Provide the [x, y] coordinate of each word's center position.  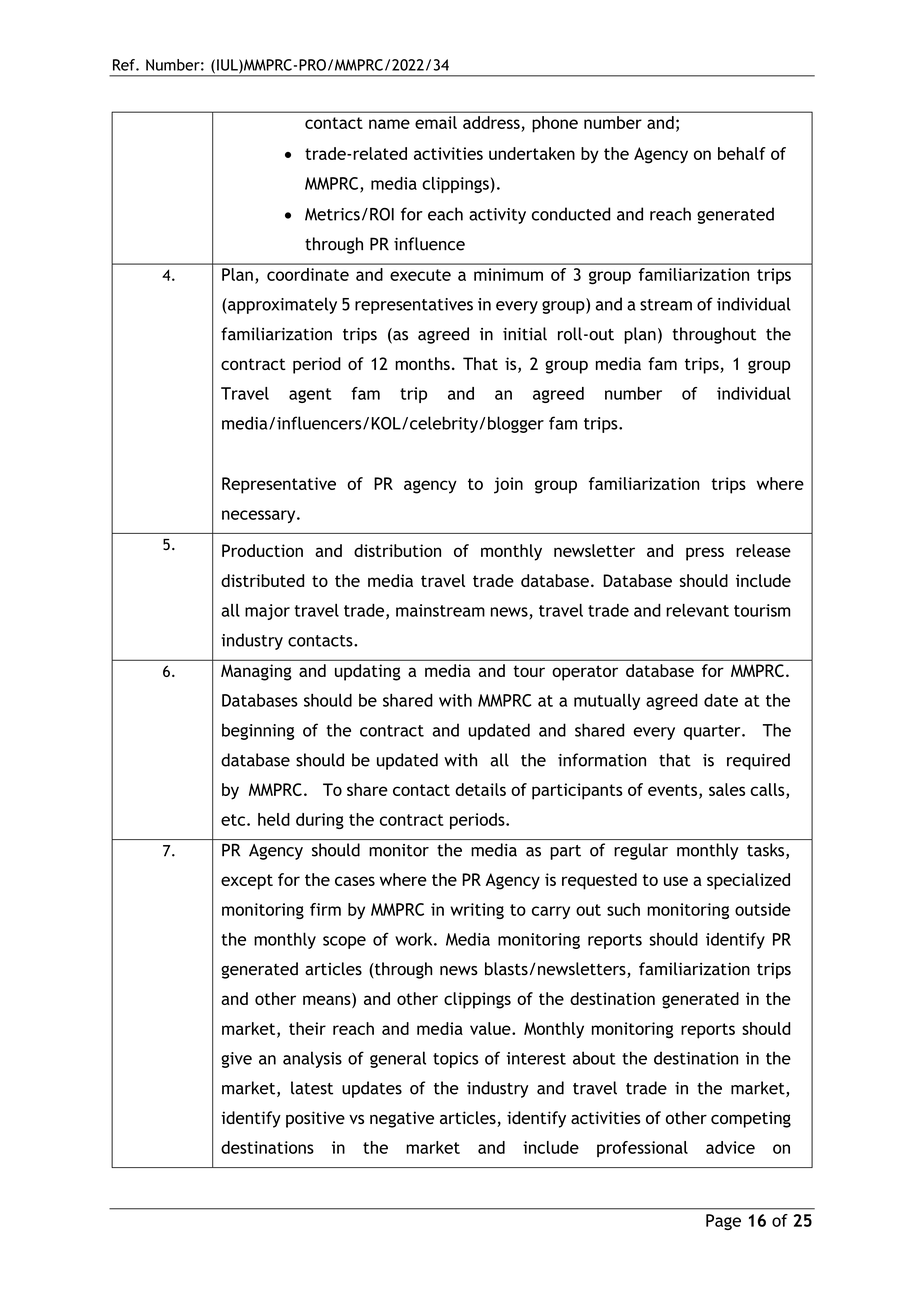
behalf [742, 153]
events [674, 791]
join [508, 485]
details [480, 789]
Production [262, 550]
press [705, 554]
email [436, 122]
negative [402, 1119]
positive [315, 1119]
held [274, 819]
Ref [125, 65]
